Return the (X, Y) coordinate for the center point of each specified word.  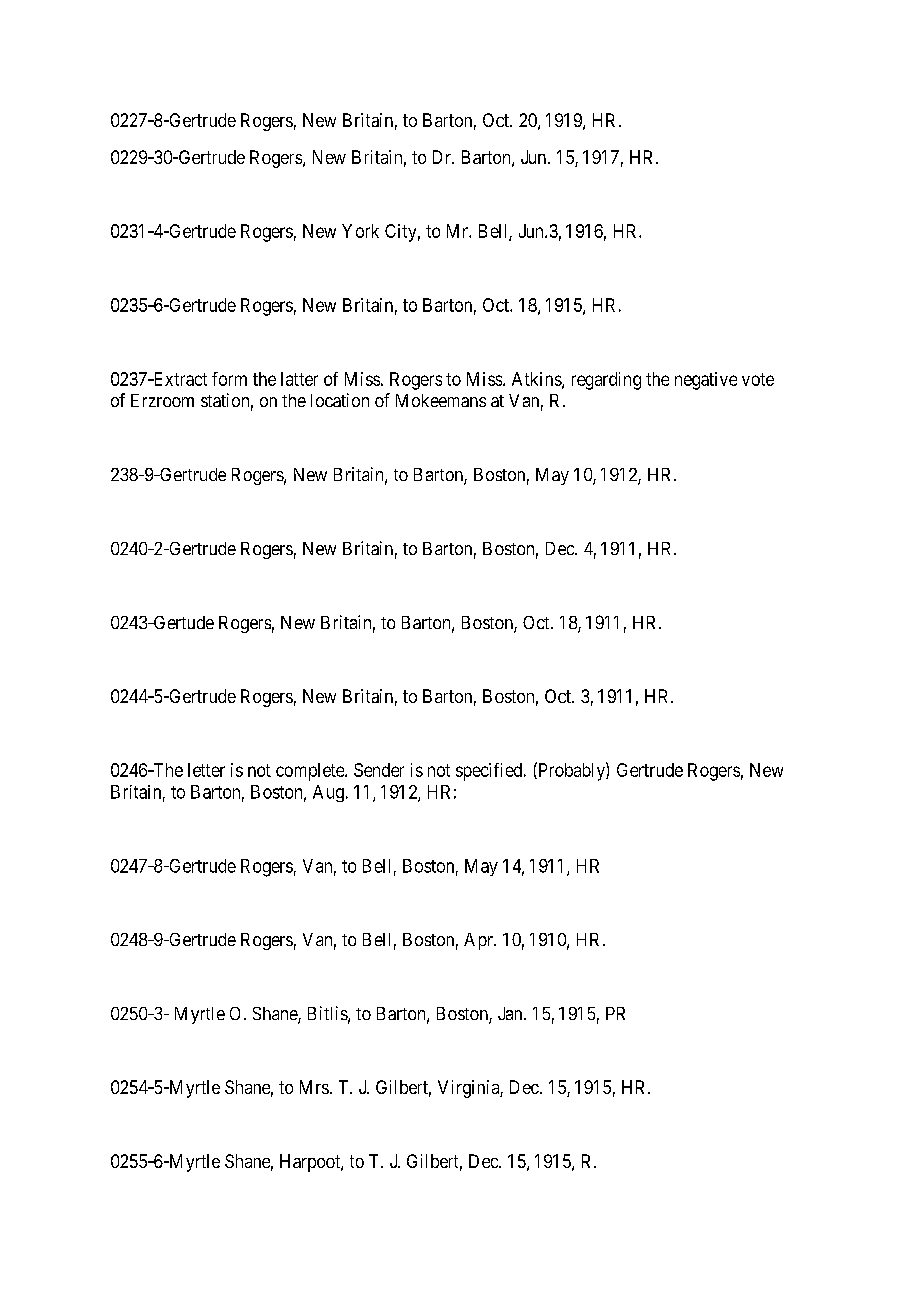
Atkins (537, 380)
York (360, 231)
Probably (571, 771)
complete (311, 772)
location (340, 400)
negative (706, 381)
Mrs (314, 1087)
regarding (606, 381)
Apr (479, 941)
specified (490, 772)
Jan (511, 1013)
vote (758, 379)
